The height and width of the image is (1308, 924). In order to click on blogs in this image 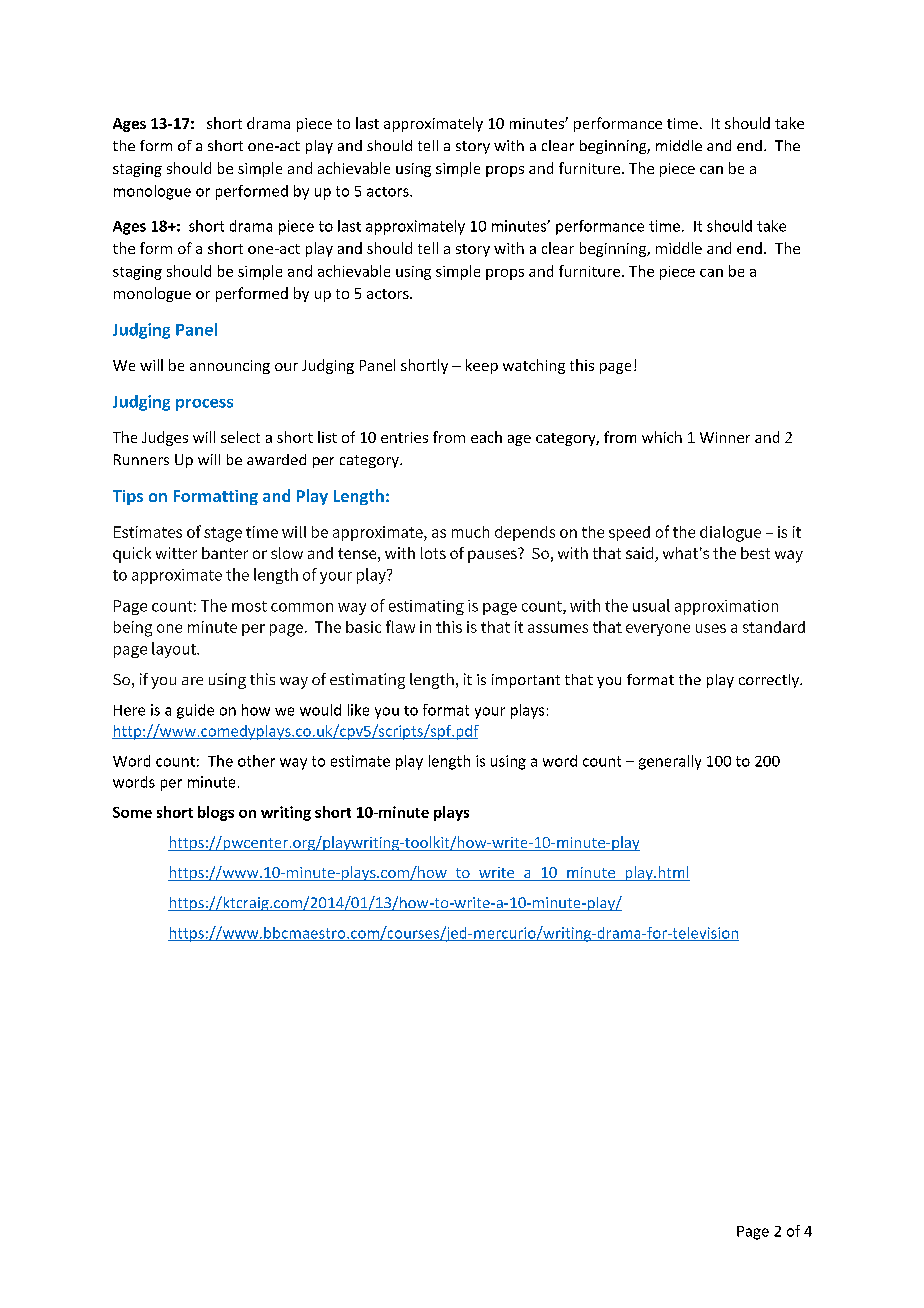, I will do `click(216, 813)`.
